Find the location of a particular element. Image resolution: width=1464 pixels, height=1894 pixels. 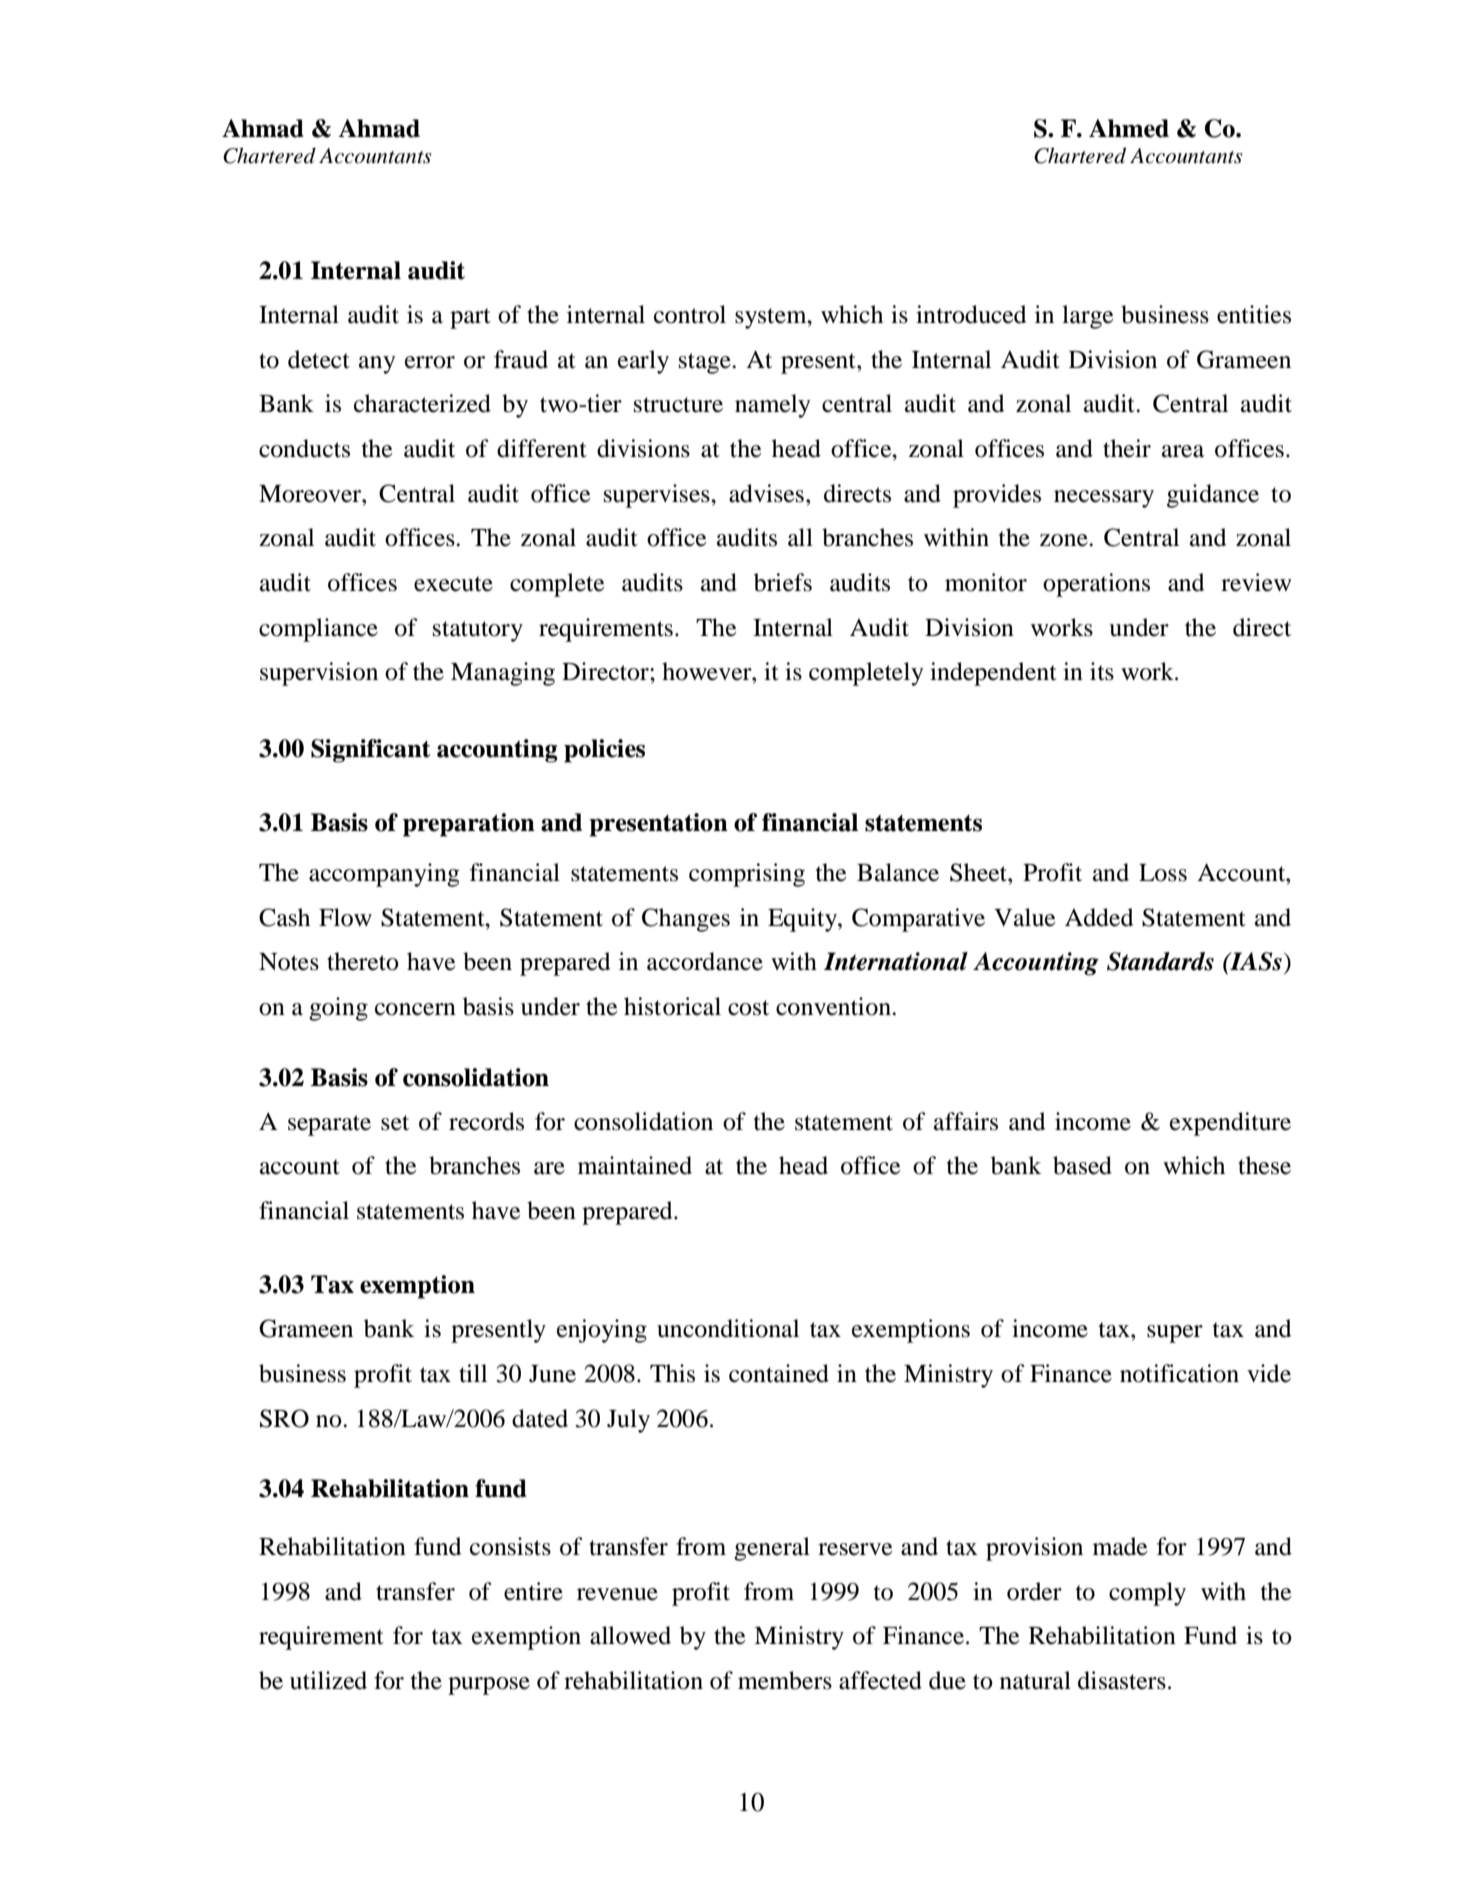

execute is located at coordinates (453, 584).
